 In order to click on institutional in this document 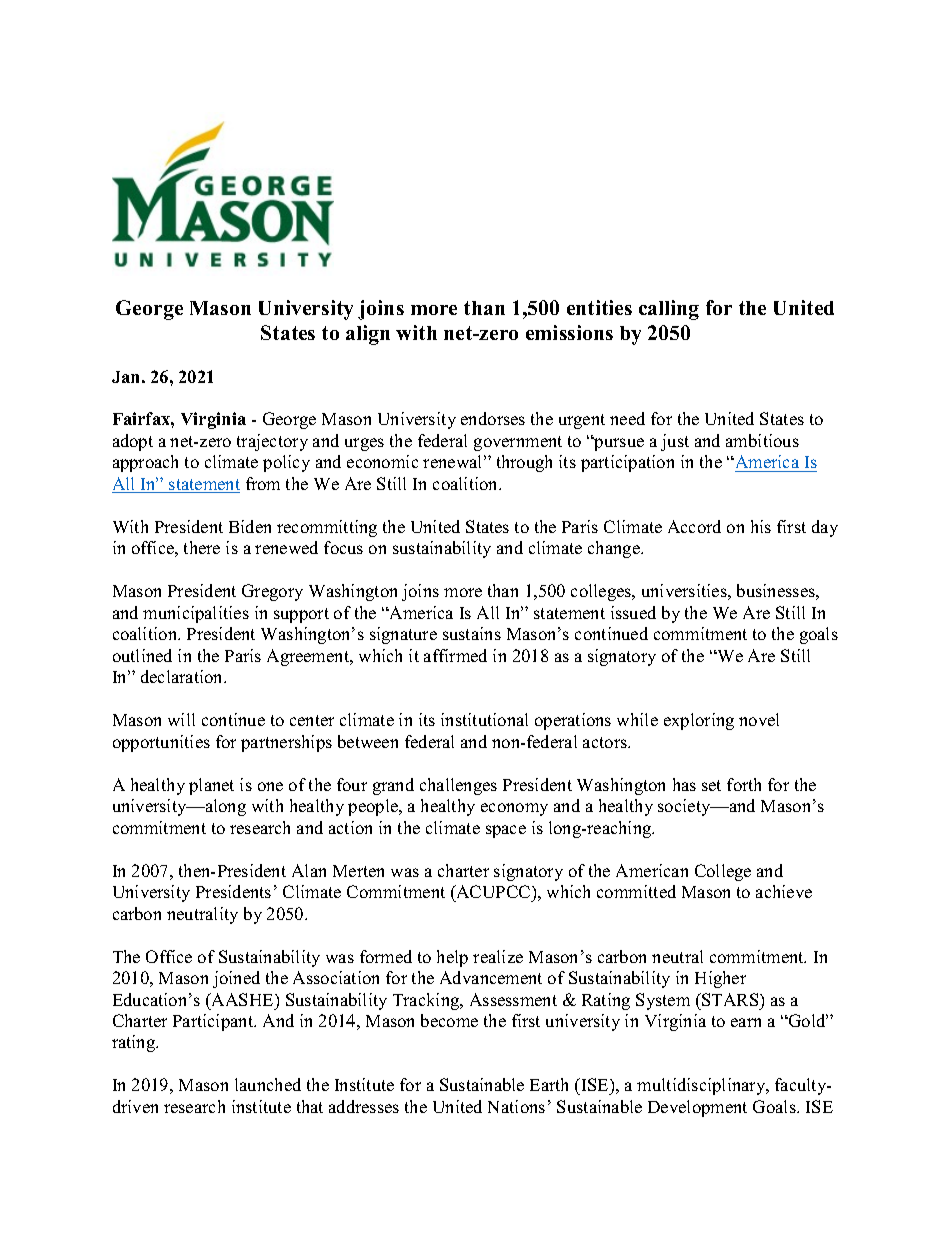, I will do `click(484, 719)`.
